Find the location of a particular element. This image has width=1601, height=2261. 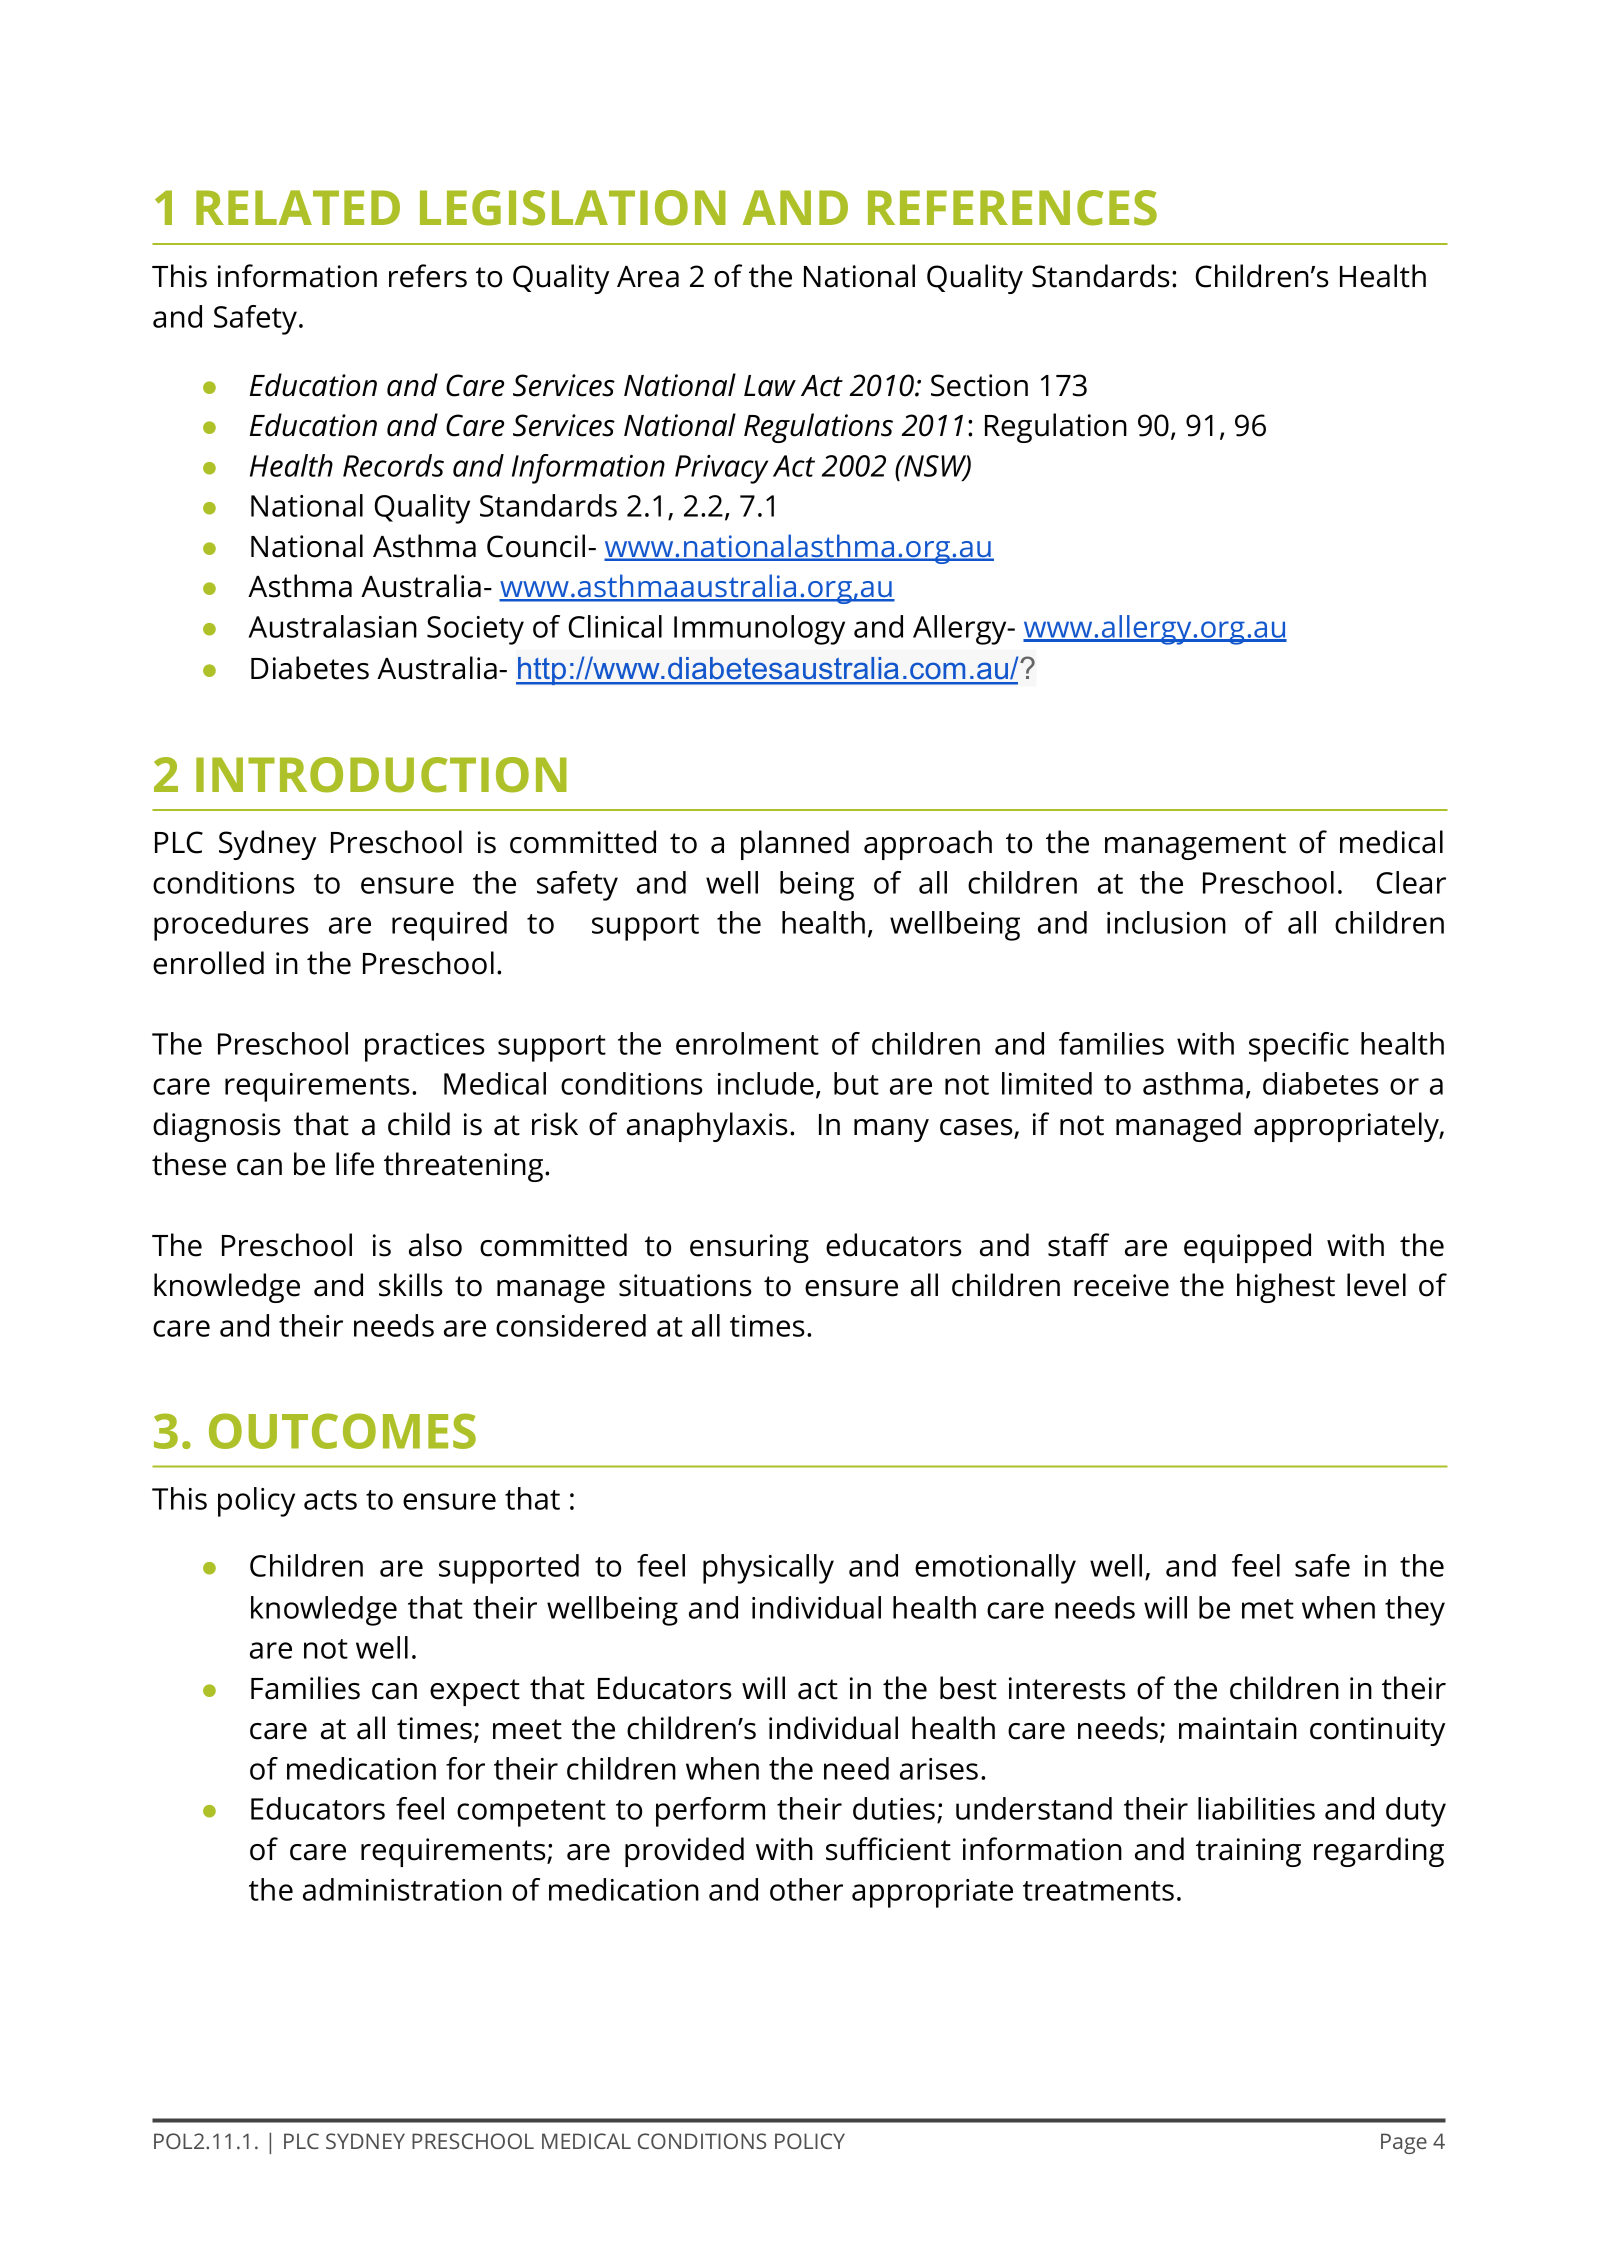

Page is located at coordinates (1404, 2143).
